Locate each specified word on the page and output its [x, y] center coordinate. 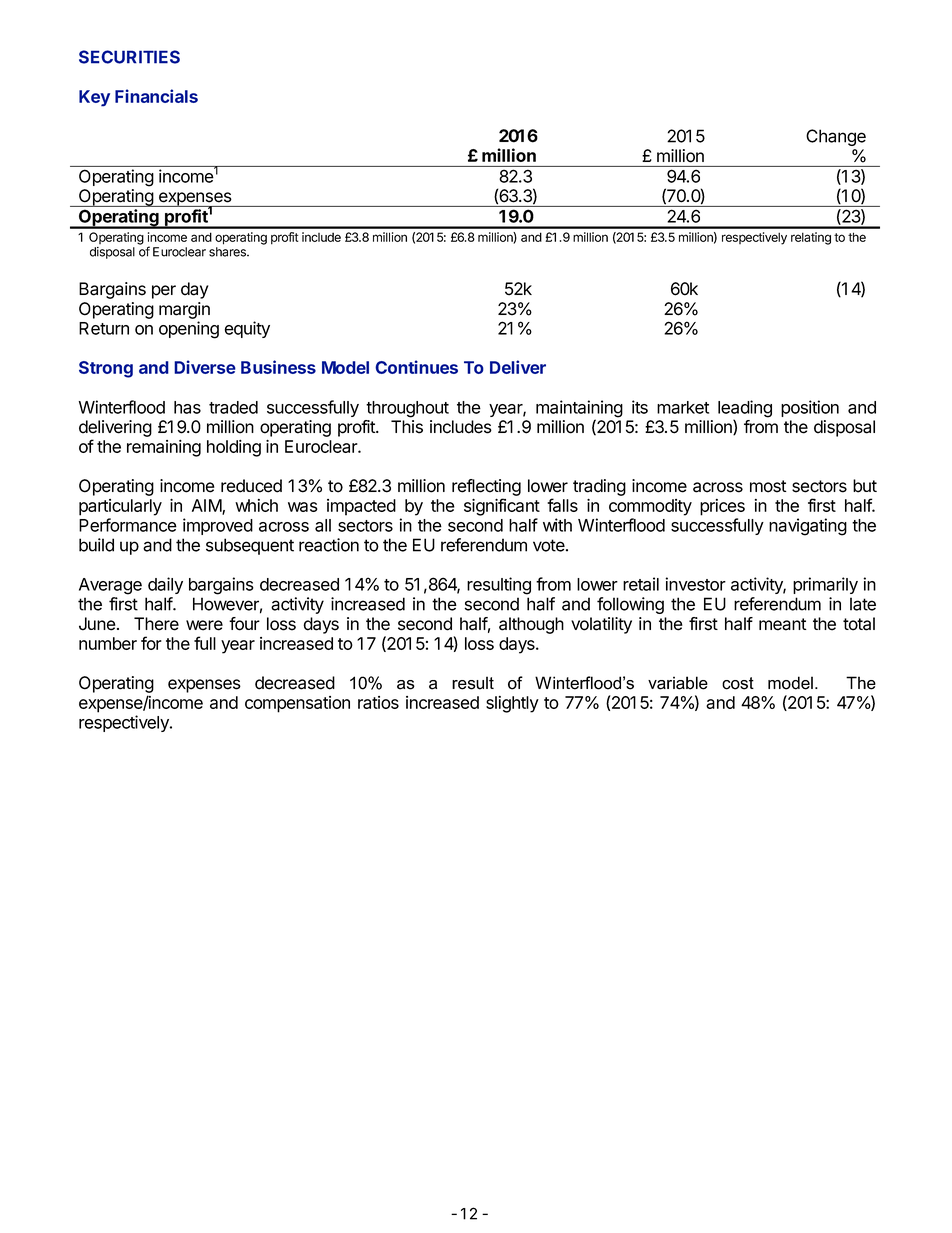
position [810, 408]
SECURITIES [129, 57]
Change [836, 137]
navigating [808, 527]
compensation [297, 704]
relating [811, 238]
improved [218, 526]
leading [745, 410]
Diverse [205, 367]
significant [502, 507]
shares [228, 252]
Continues [416, 367]
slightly [512, 704]
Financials [156, 96]
